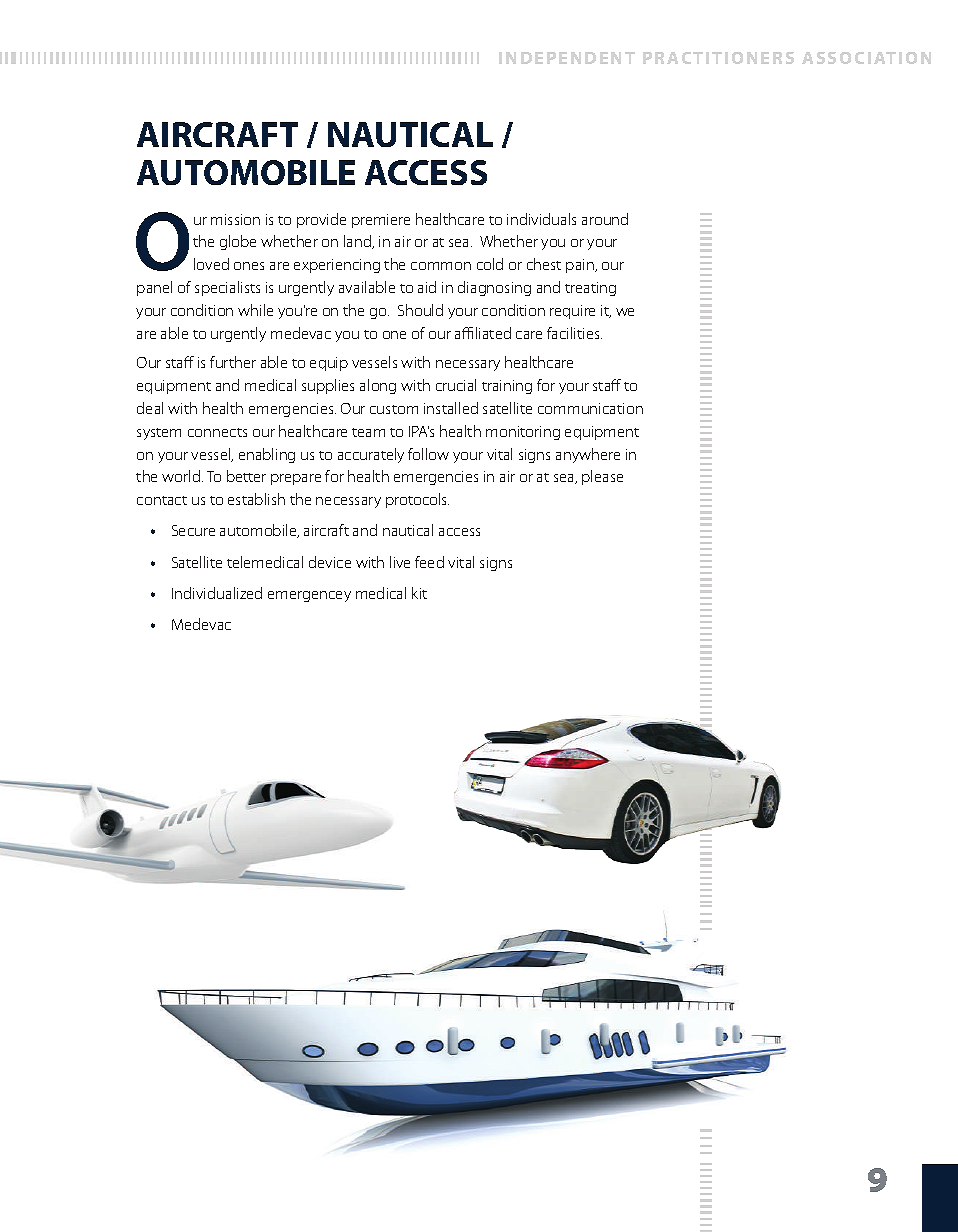 This image has height=1232, width=958. I want to click on anywhere, so click(588, 455).
